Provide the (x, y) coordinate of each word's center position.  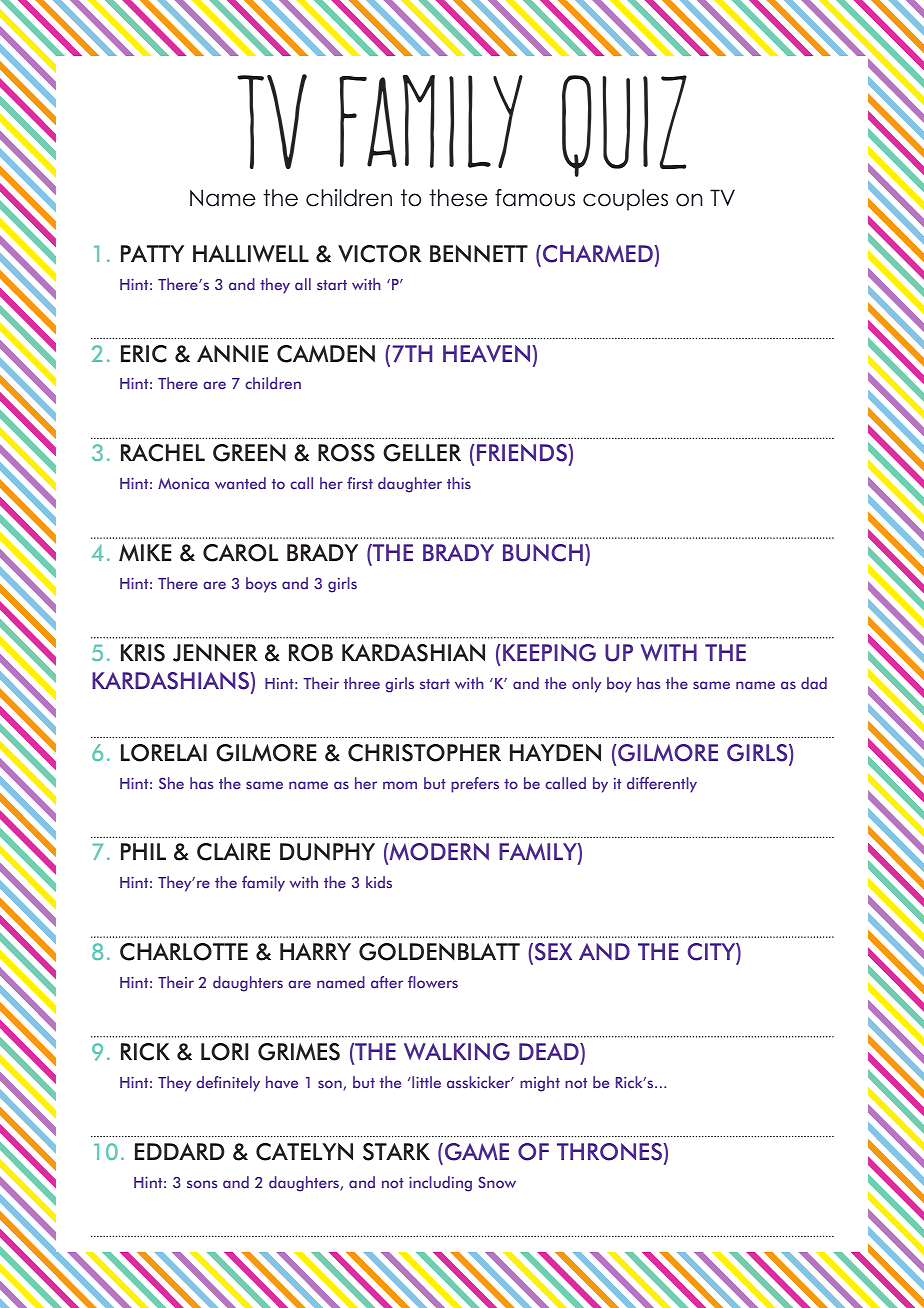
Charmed (597, 254)
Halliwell (251, 253)
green (249, 453)
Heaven (488, 353)
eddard (180, 1151)
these (458, 198)
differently (662, 785)
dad (814, 683)
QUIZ (624, 126)
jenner (215, 653)
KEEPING (549, 653)
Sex (552, 953)
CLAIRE (233, 852)
